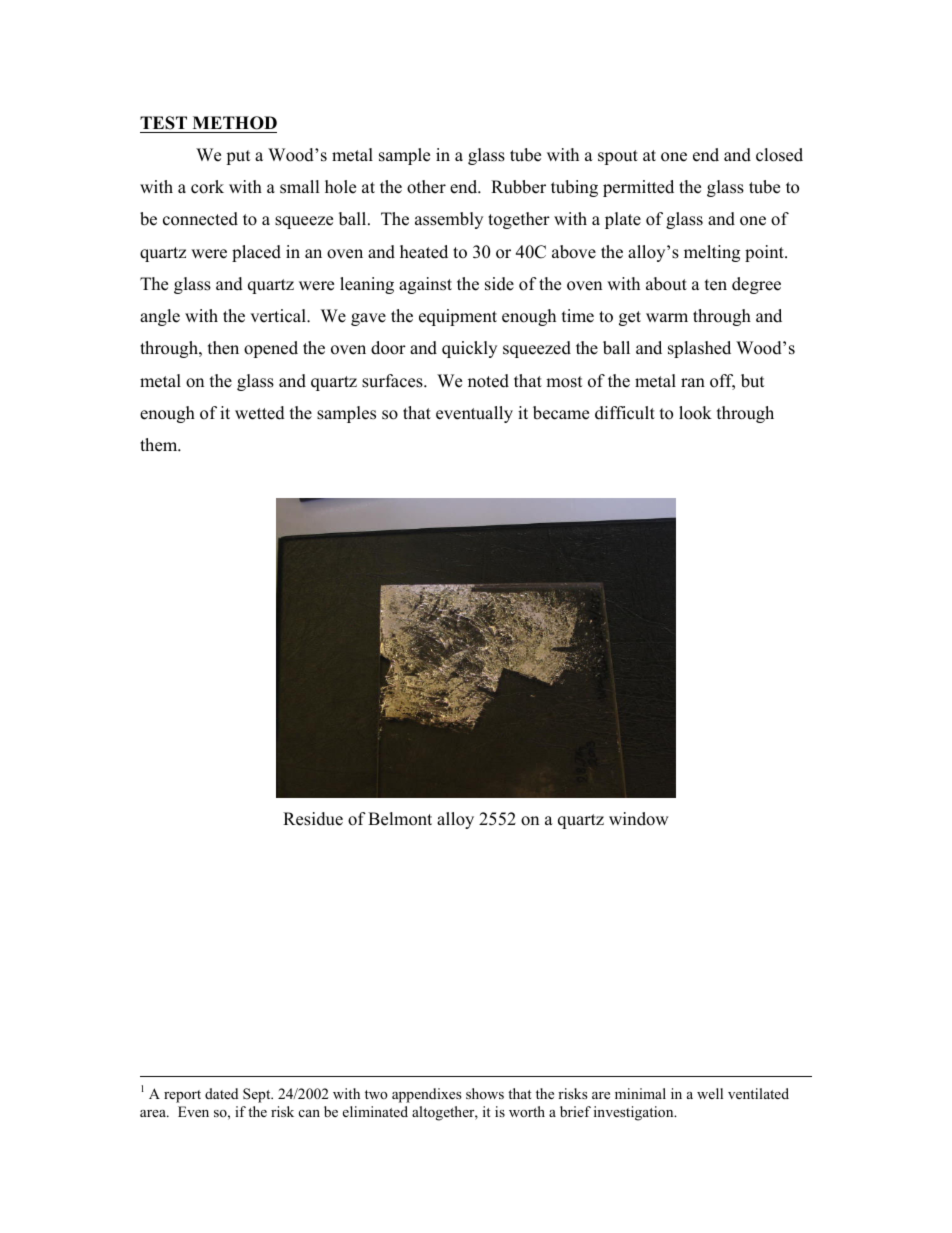 The width and height of the screenshot is (952, 1233). Describe the element at coordinates (238, 157) in the screenshot. I see `put` at that location.
